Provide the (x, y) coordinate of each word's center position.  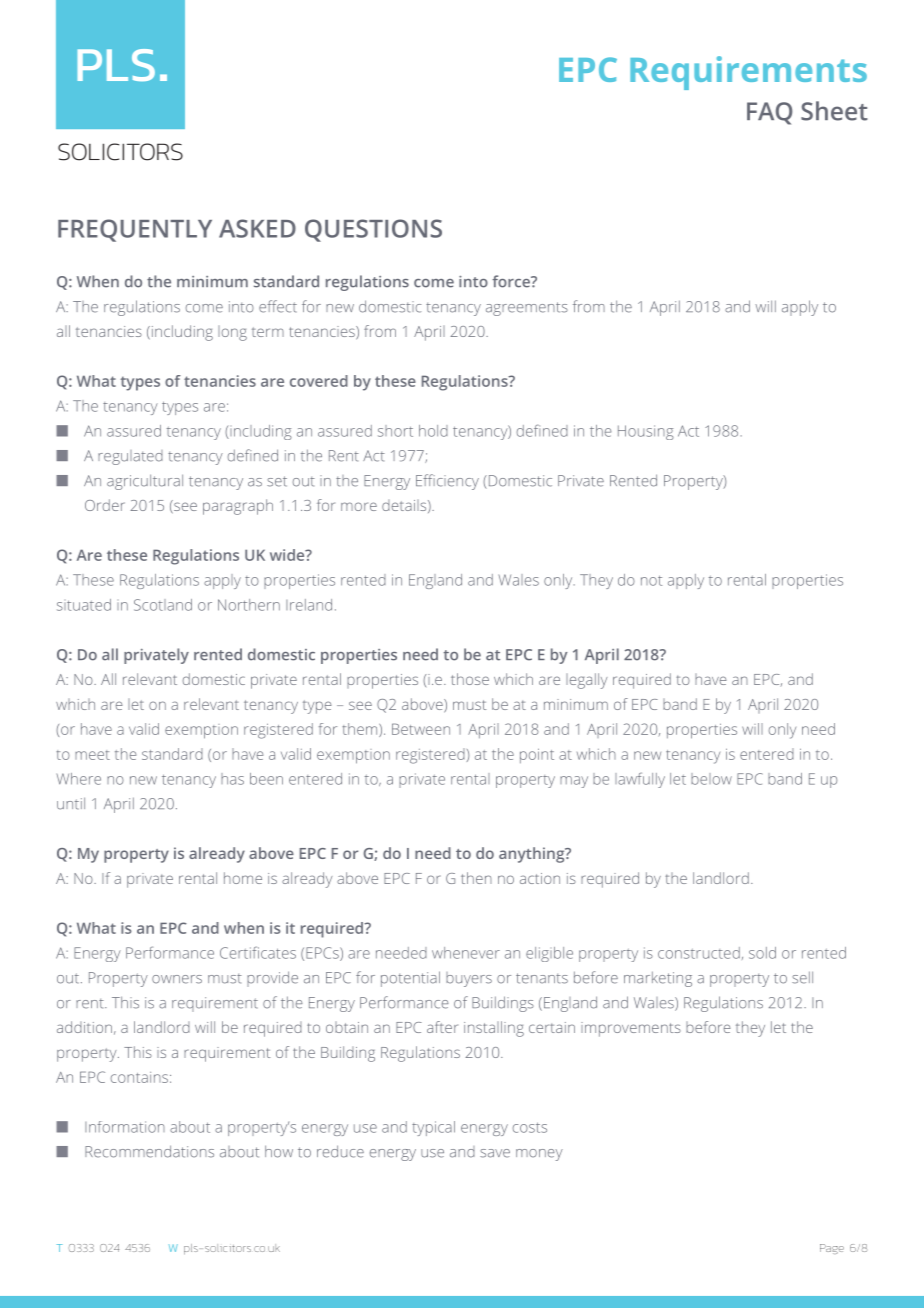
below (711, 779)
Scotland (163, 605)
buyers (469, 979)
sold (762, 953)
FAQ (769, 113)
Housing (646, 432)
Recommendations (149, 1151)
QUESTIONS (373, 230)
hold (433, 431)
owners (177, 979)
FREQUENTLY (135, 230)
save (495, 1153)
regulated (130, 457)
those (470, 679)
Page (832, 1249)
